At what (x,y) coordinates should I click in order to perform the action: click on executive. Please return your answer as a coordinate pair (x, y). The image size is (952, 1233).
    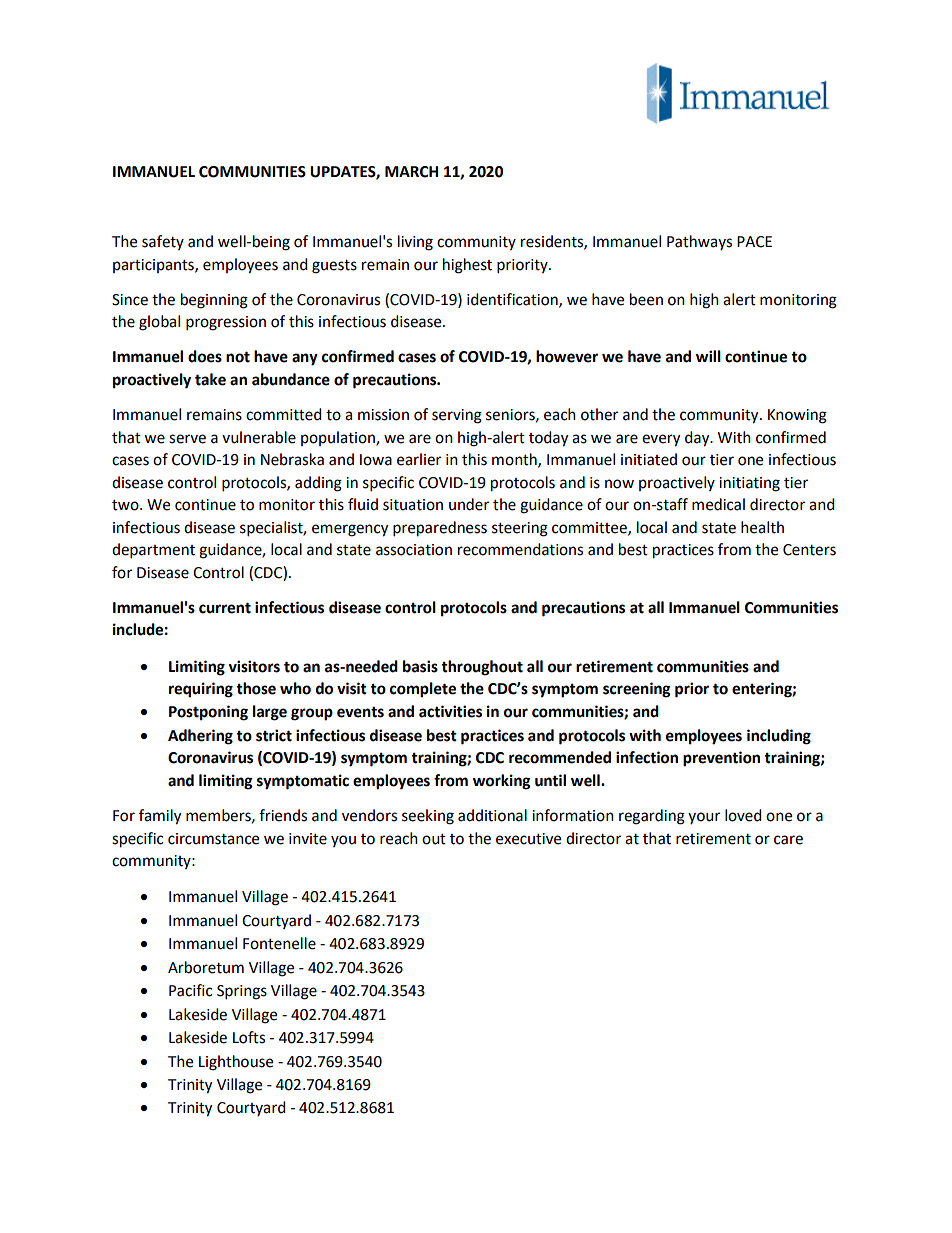
    Looking at the image, I should click on (528, 839).
